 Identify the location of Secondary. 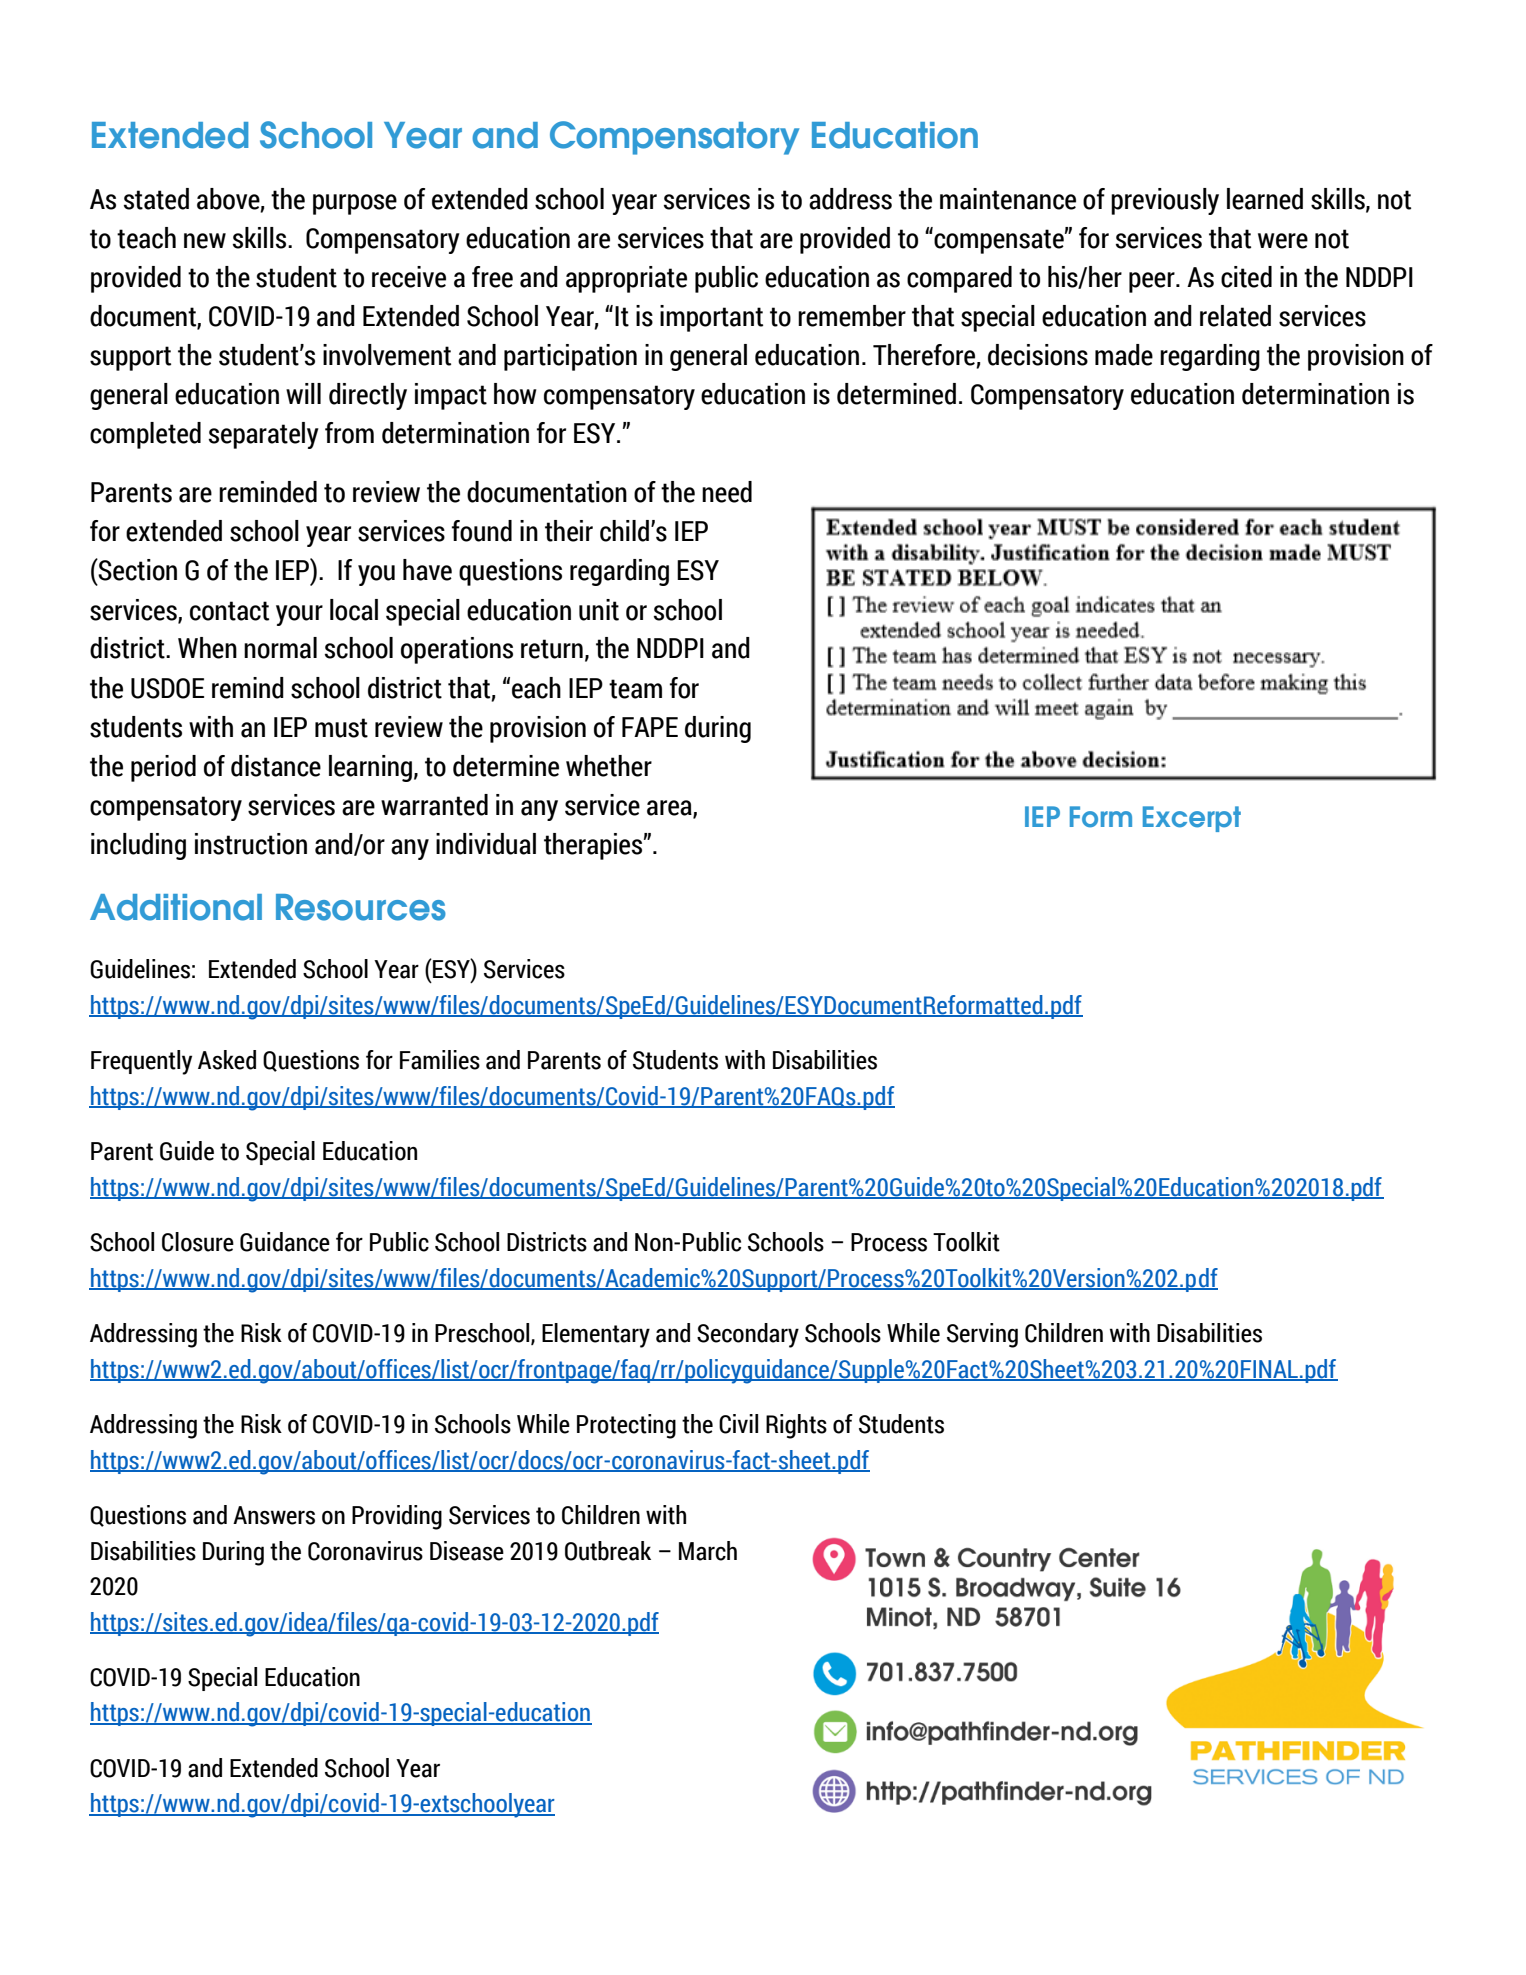
(748, 1335).
